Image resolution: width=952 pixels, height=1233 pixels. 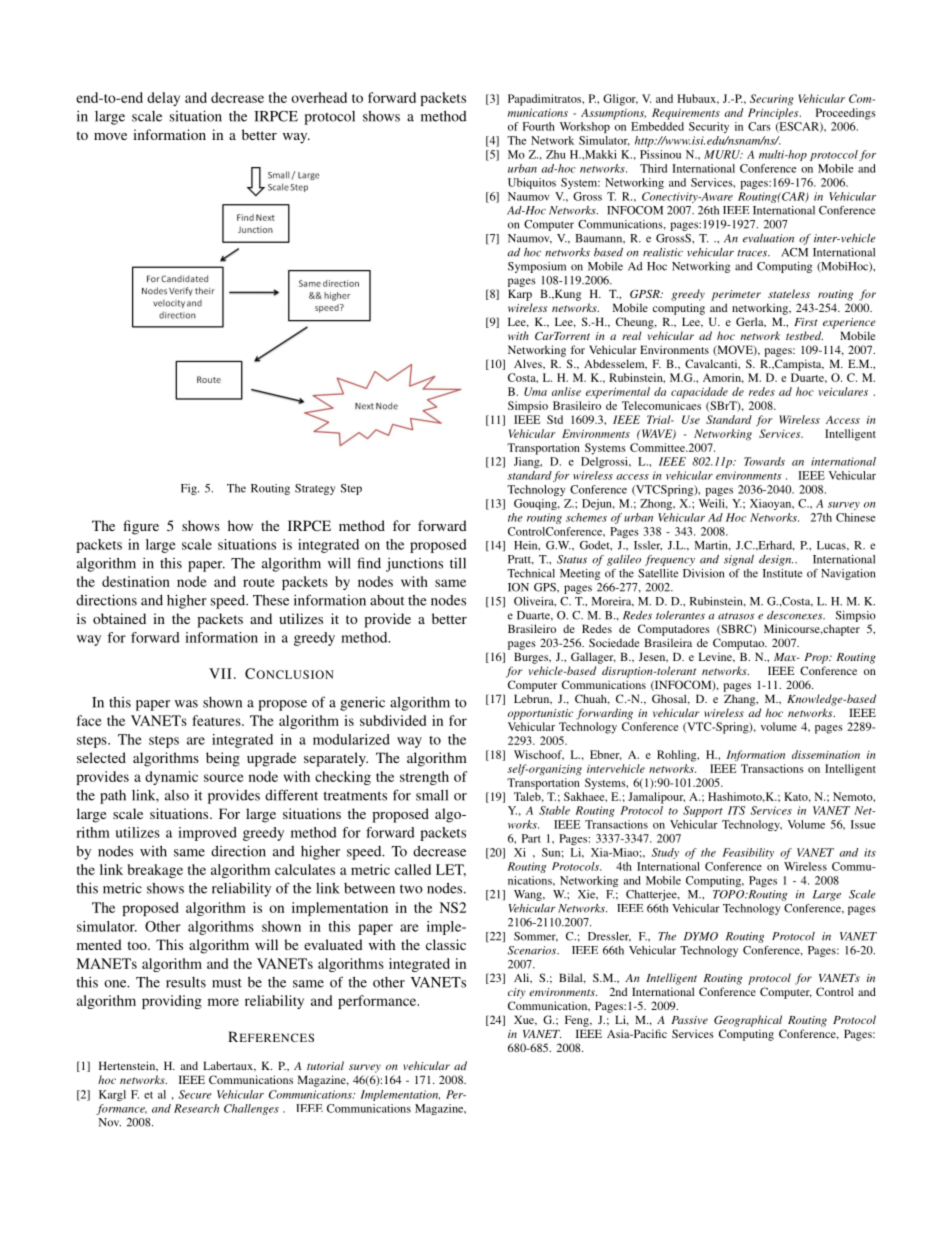 What do you see at coordinates (458, 563) in the document?
I see `till` at bounding box center [458, 563].
